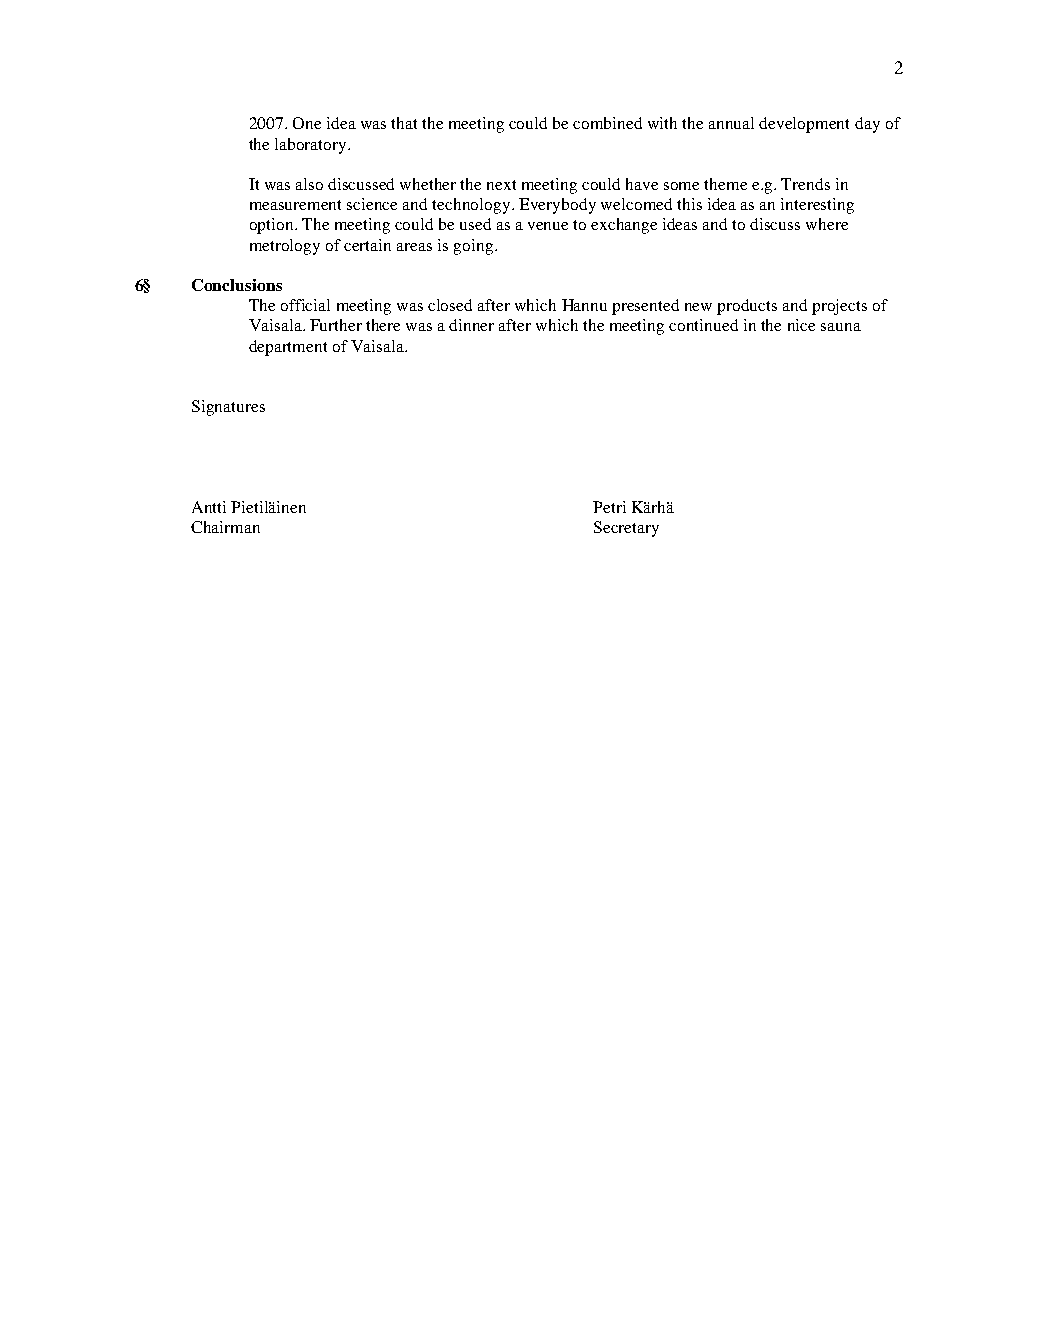 The width and height of the document is (1038, 1344). Describe the element at coordinates (609, 507) in the document. I see `Petri` at that location.
